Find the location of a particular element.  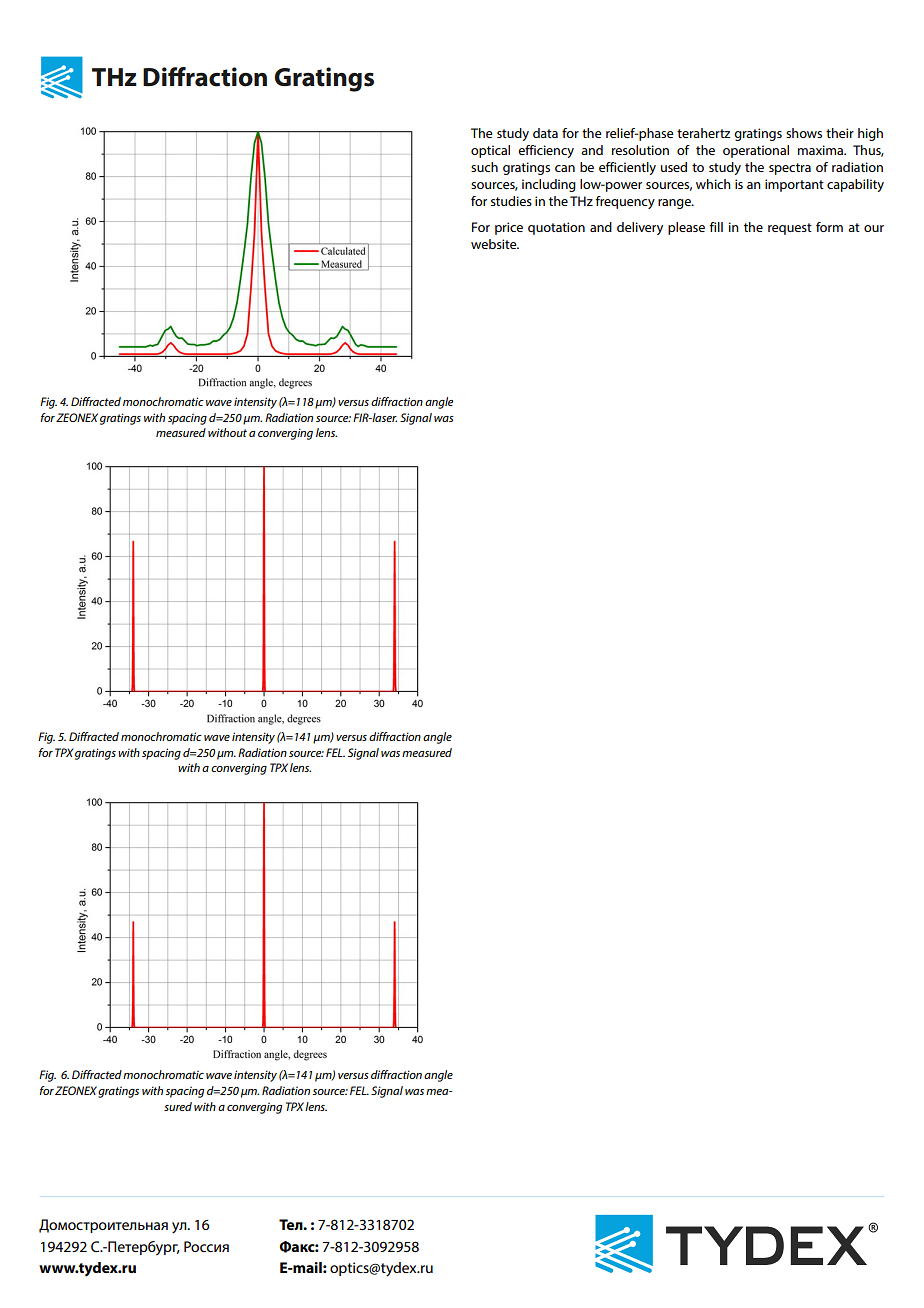

please is located at coordinates (686, 228).
